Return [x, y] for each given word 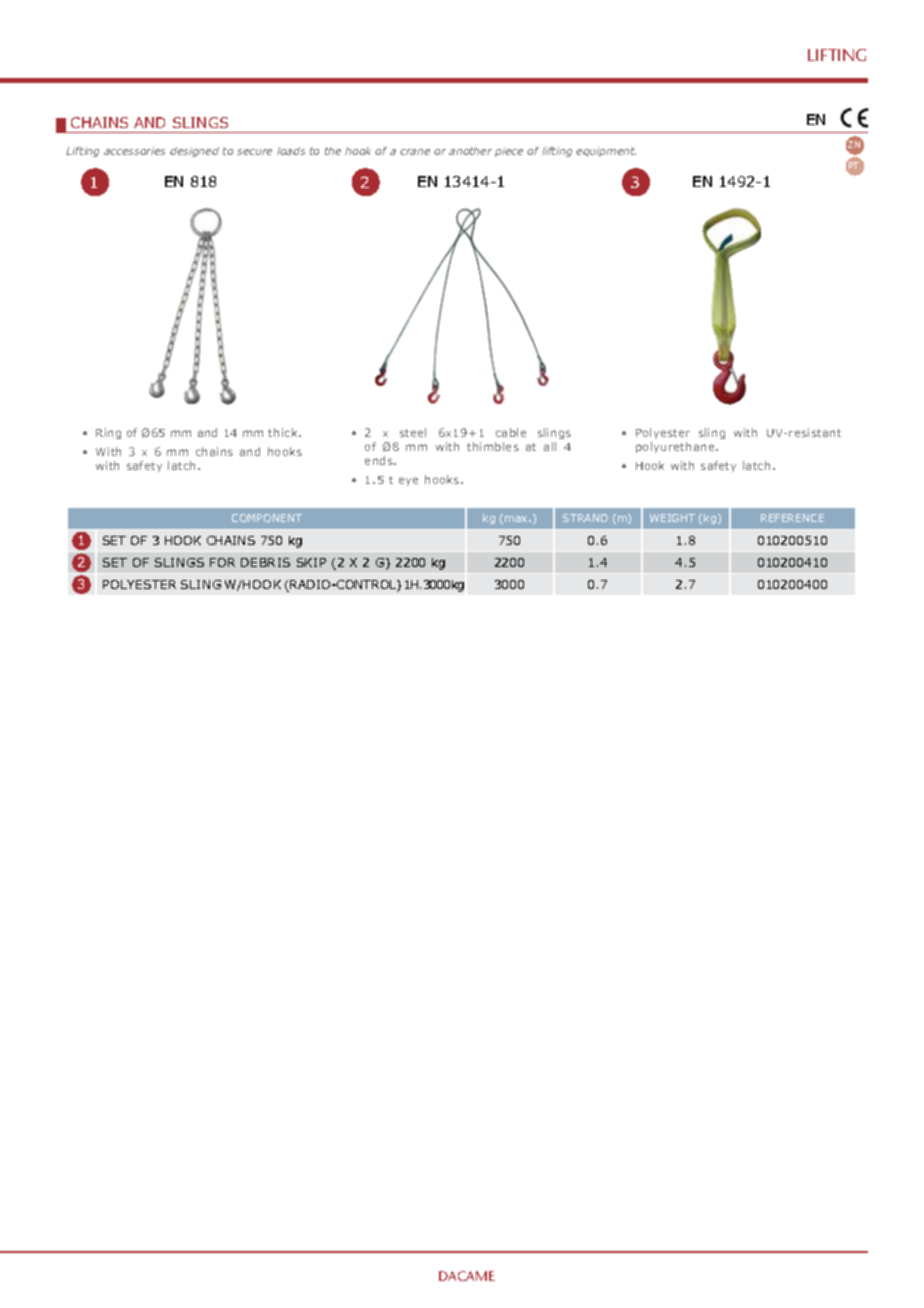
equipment [606, 152]
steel [413, 432]
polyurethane [676, 447]
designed [194, 152]
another [470, 151]
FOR [222, 562]
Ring [108, 433]
